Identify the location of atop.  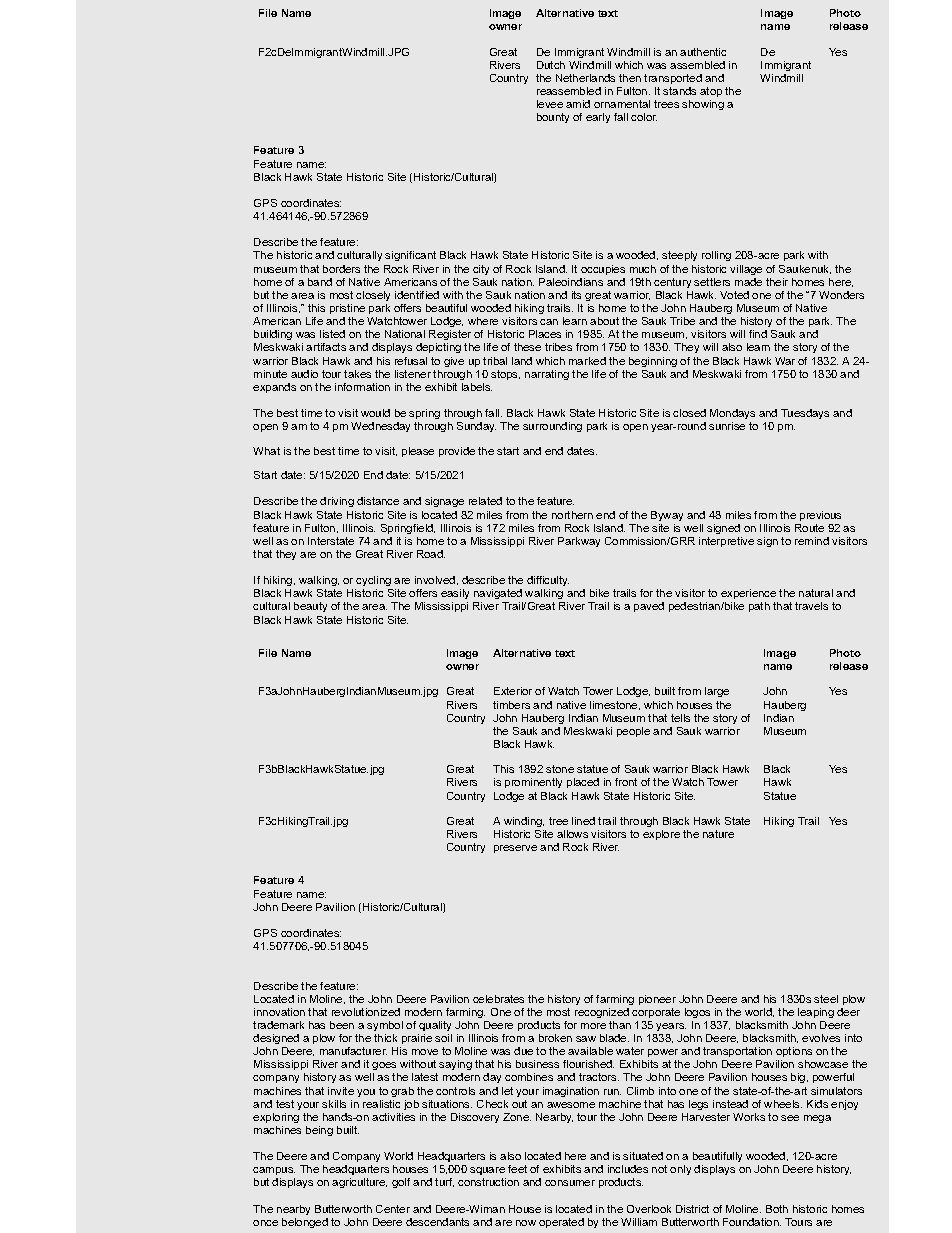
(711, 92).
